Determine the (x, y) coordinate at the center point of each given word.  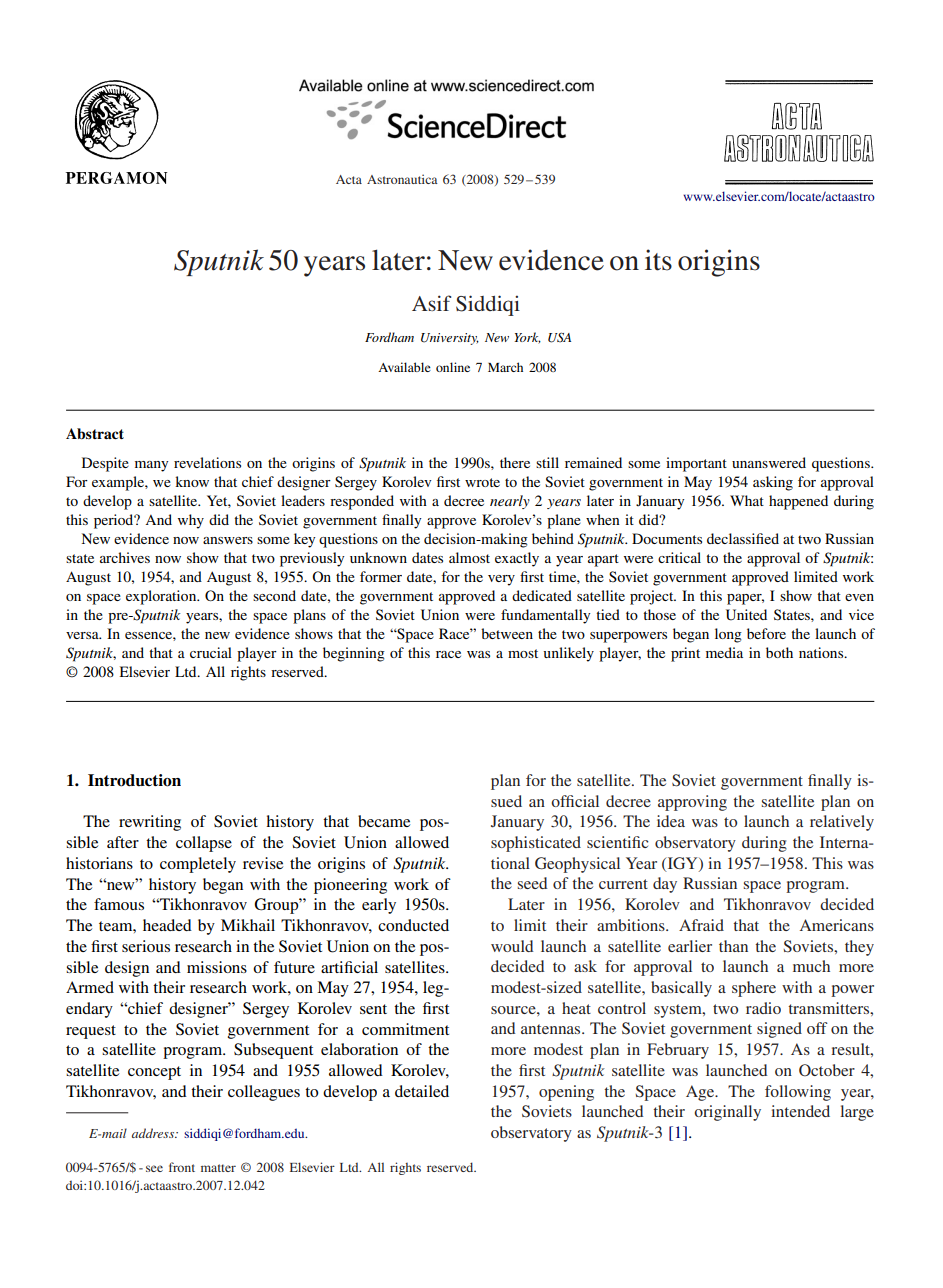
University (450, 339)
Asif (431, 303)
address (154, 1133)
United (746, 615)
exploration (162, 597)
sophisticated (536, 844)
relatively (842, 823)
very (501, 580)
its (658, 260)
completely (198, 865)
